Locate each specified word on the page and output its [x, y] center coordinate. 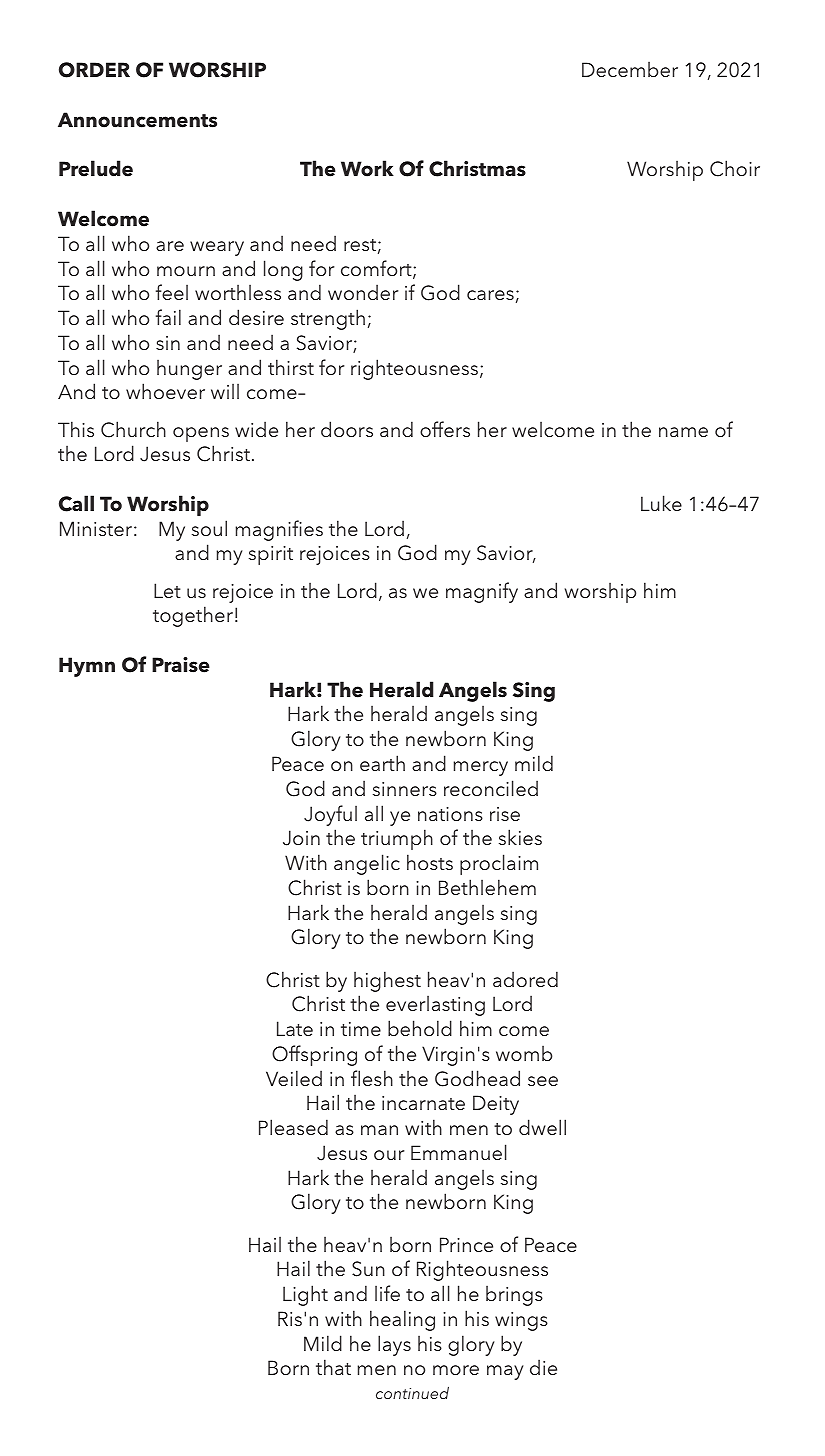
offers [445, 429]
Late [295, 1028]
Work [367, 168]
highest [387, 981]
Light [305, 1295]
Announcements [137, 120]
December [630, 69]
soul [209, 528]
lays [394, 1345]
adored [525, 979]
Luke [661, 503]
